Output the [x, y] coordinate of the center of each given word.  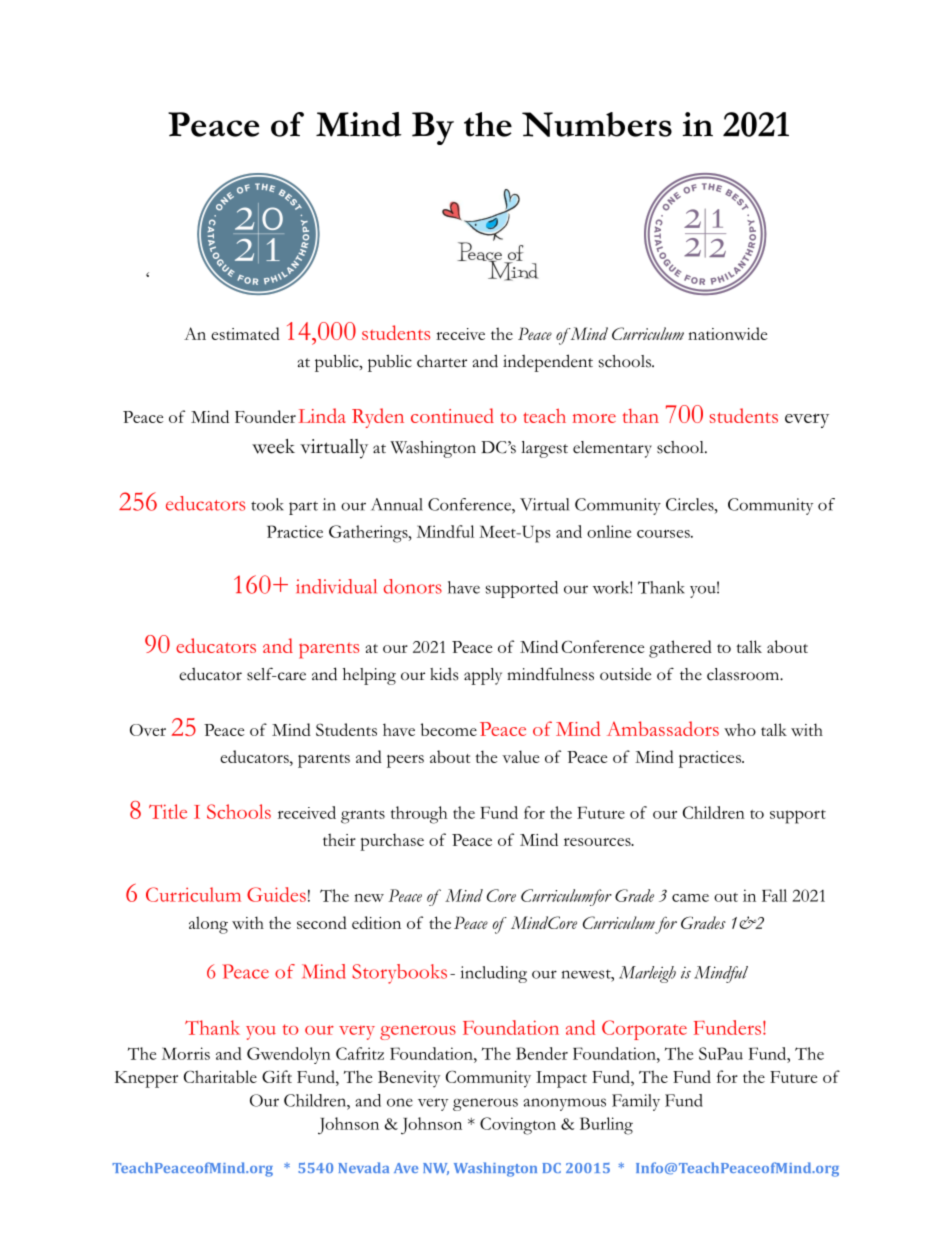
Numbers [597, 124]
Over [148, 730]
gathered [680, 649]
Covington [518, 1126]
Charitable [220, 1076]
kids [444, 674]
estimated [245, 333]
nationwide [727, 333]
